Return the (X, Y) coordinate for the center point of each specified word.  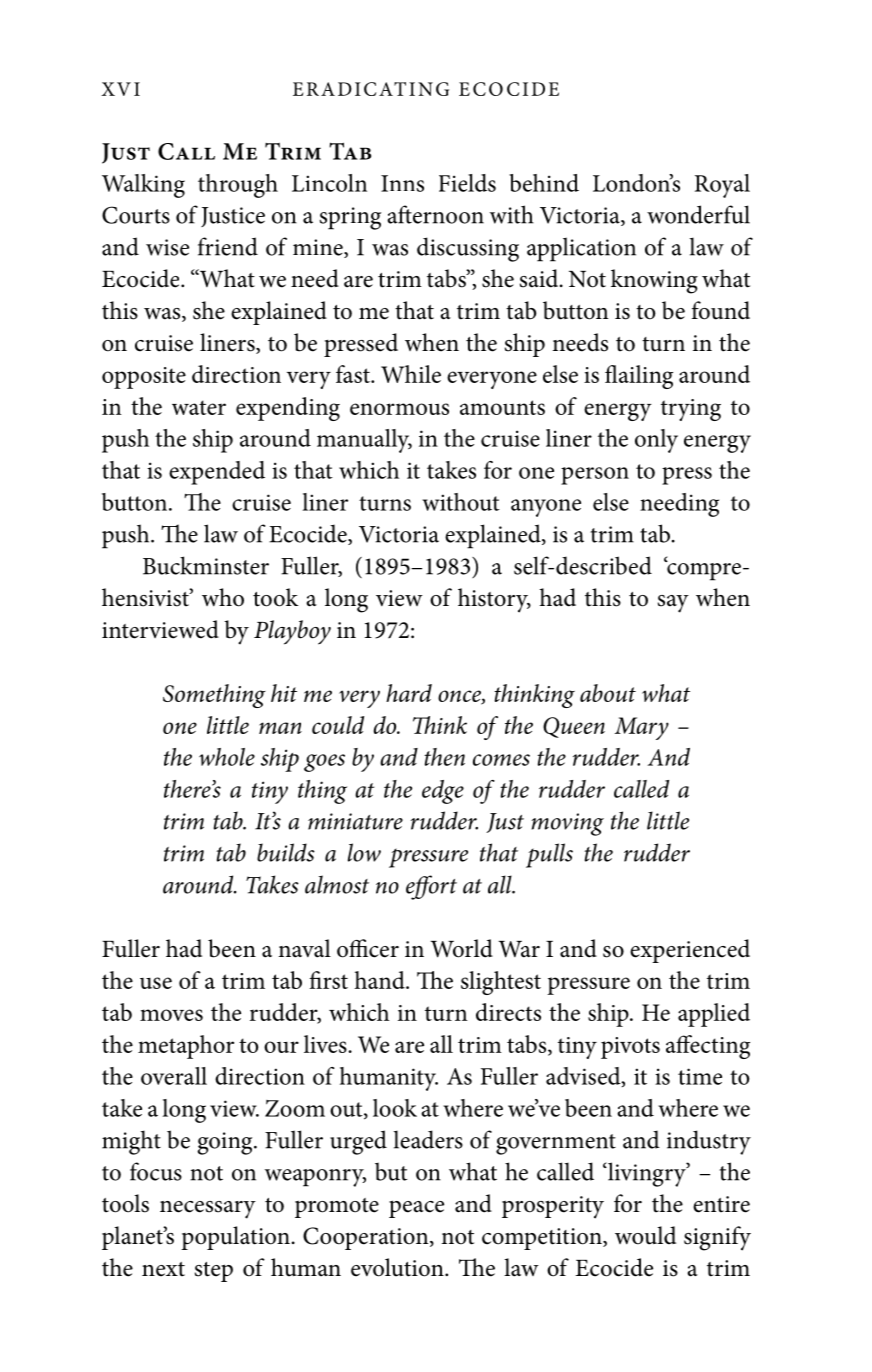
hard (409, 693)
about (608, 693)
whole (227, 757)
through (238, 186)
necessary (208, 1210)
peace (416, 1209)
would (645, 1235)
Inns (402, 183)
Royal (722, 186)
